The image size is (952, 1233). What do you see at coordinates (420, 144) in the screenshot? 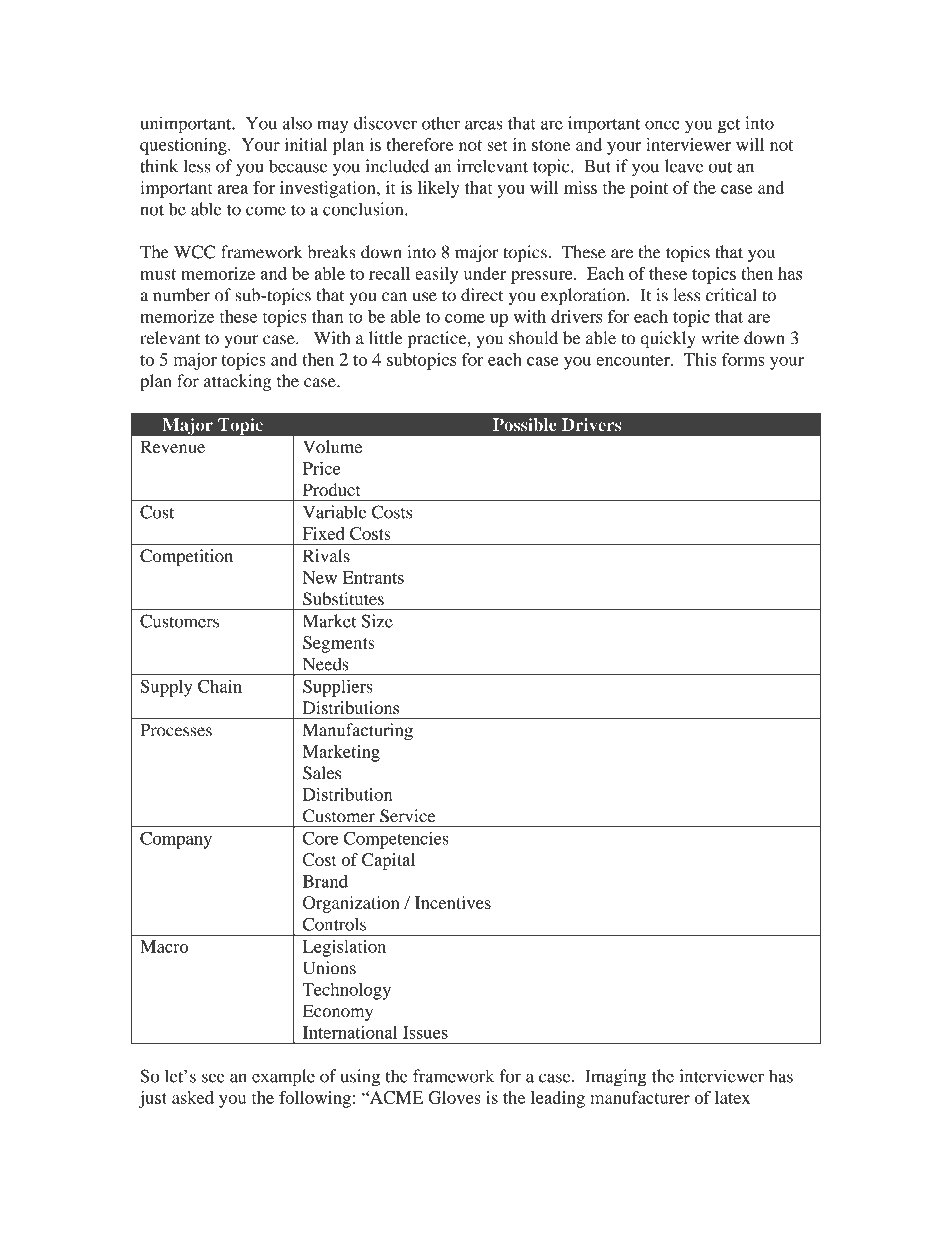
I see `therefore` at bounding box center [420, 144].
